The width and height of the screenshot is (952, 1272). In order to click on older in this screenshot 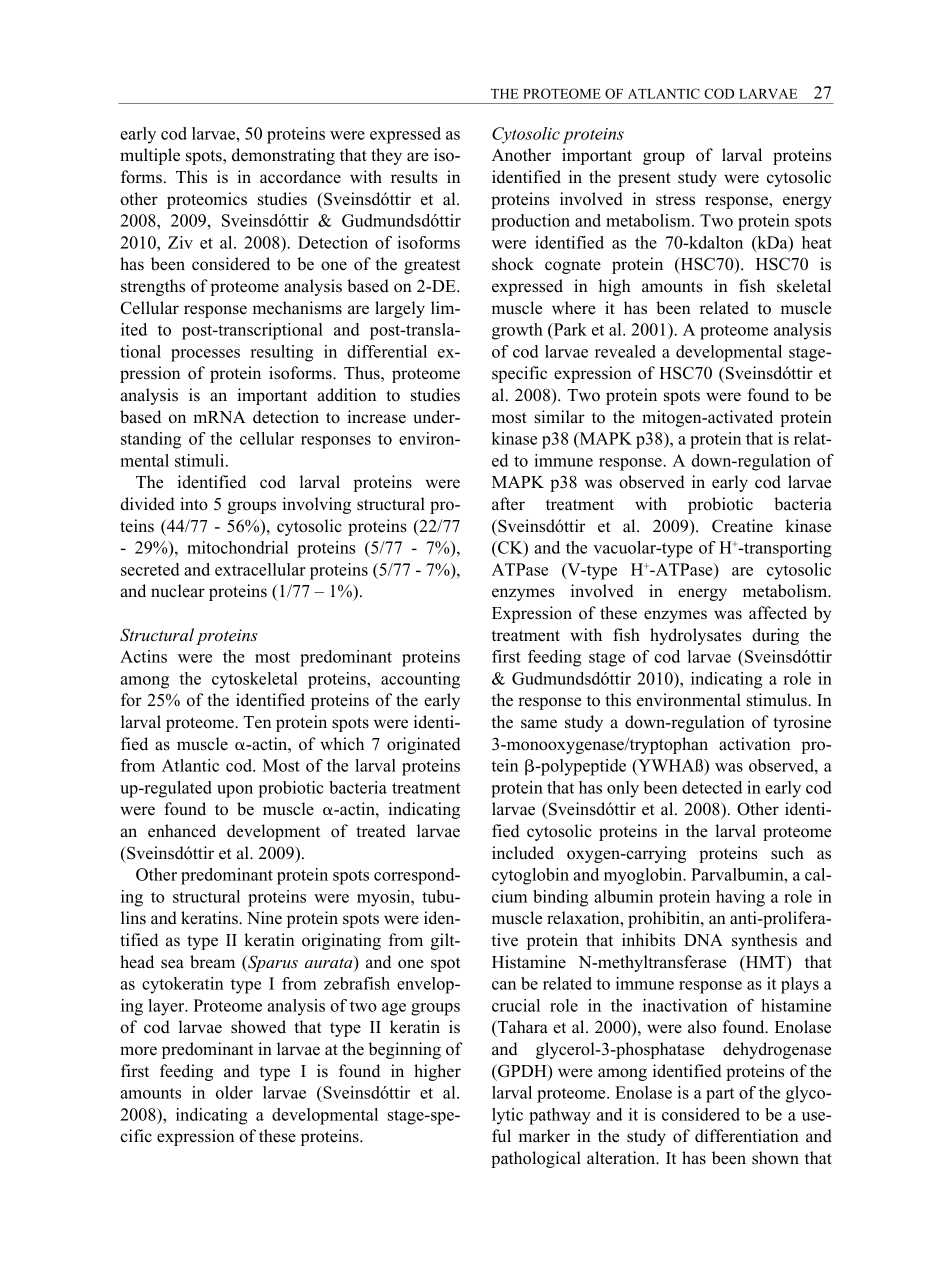, I will do `click(234, 1092)`.
